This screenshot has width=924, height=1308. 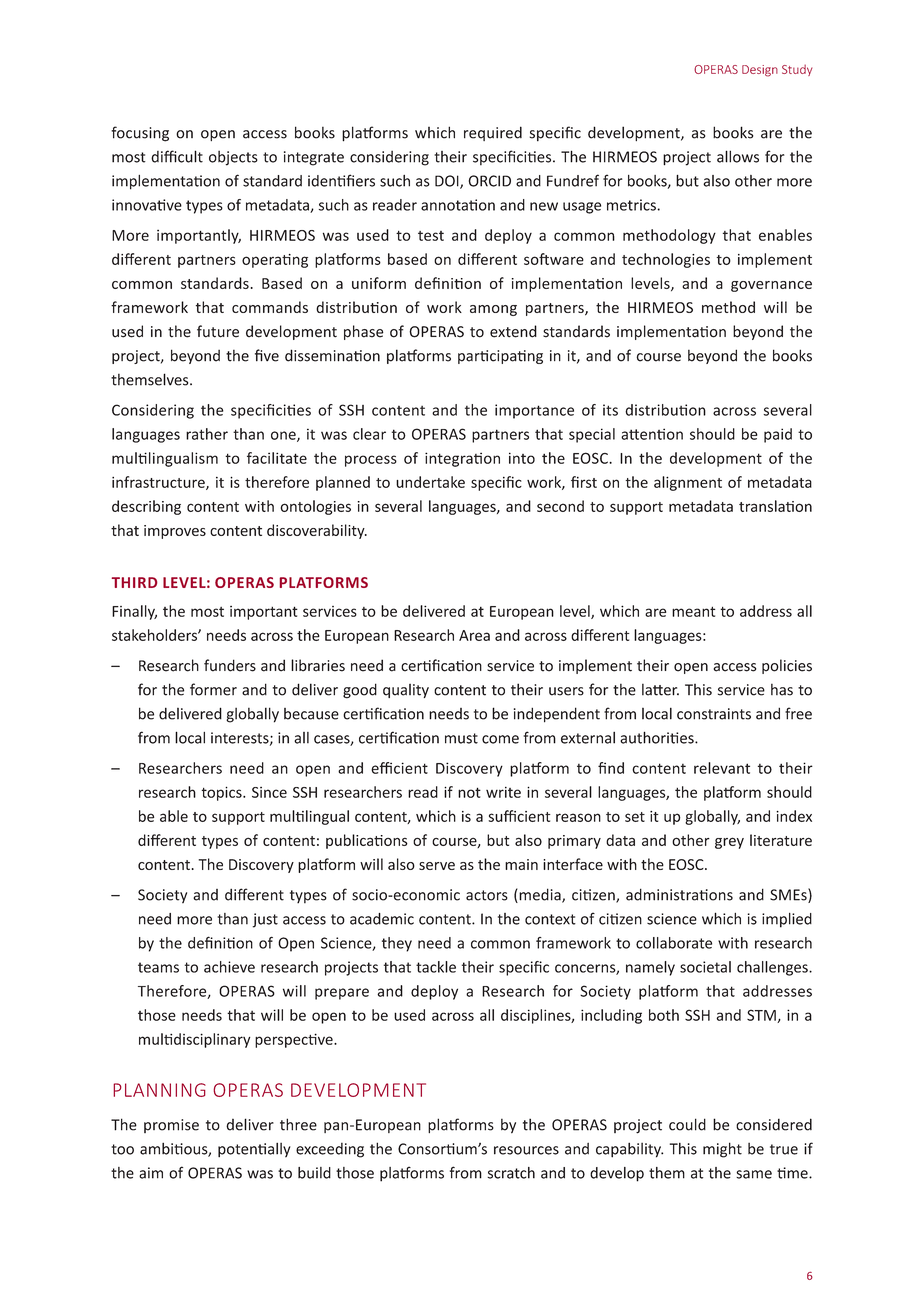 What do you see at coordinates (218, 331) in the screenshot?
I see `future` at bounding box center [218, 331].
